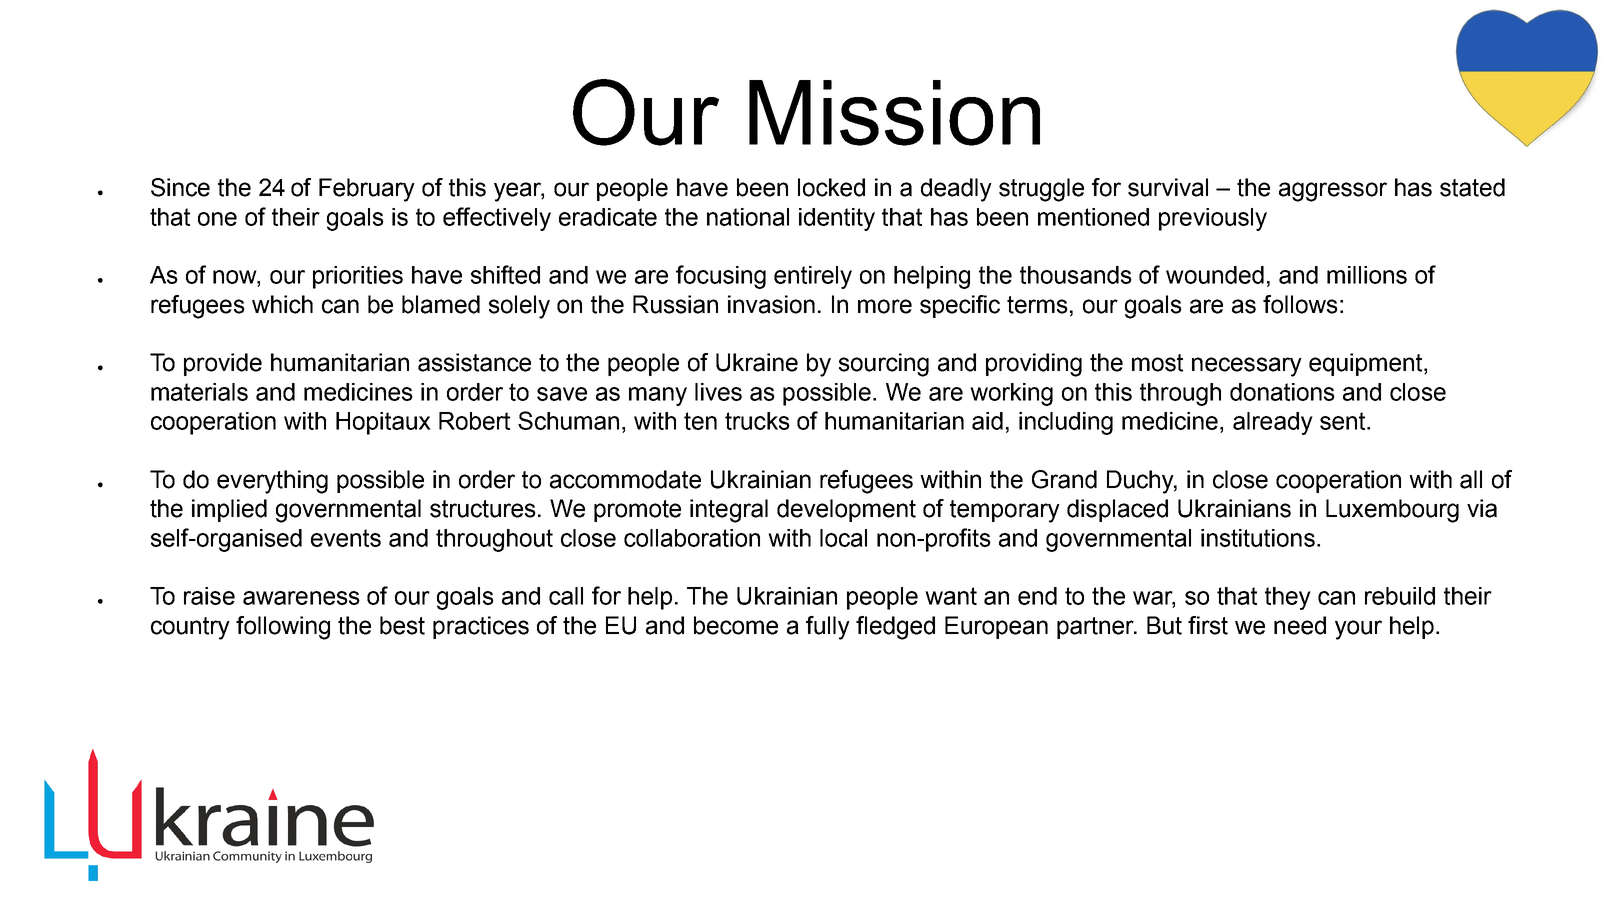 This image has height=908, width=1614. I want to click on millions, so click(1367, 275).
